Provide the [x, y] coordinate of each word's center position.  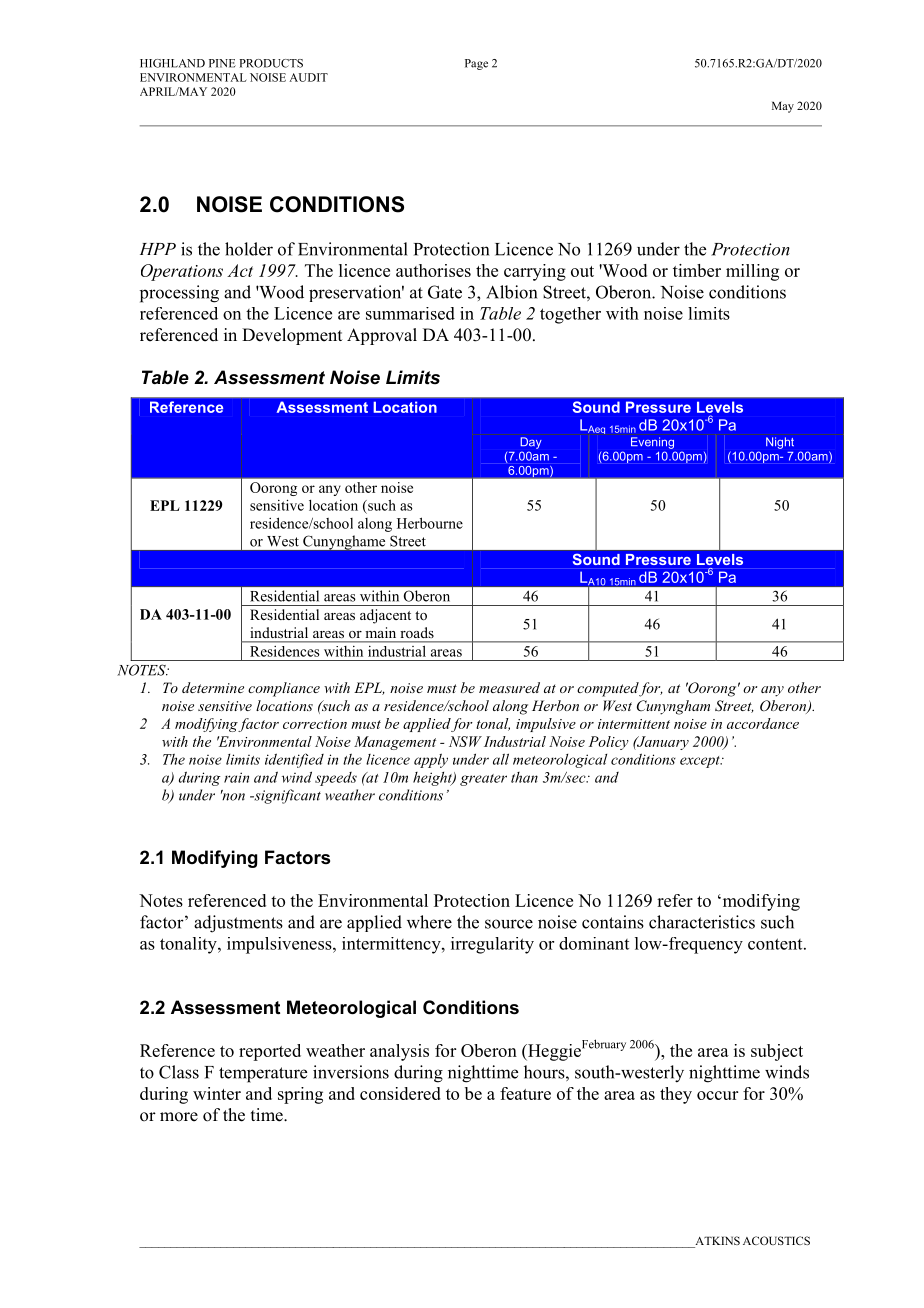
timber [697, 270]
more [179, 1117]
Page [476, 64]
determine [213, 687]
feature [525, 1093]
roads [417, 632]
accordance [763, 723]
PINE [222, 63]
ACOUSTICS [776, 1240]
